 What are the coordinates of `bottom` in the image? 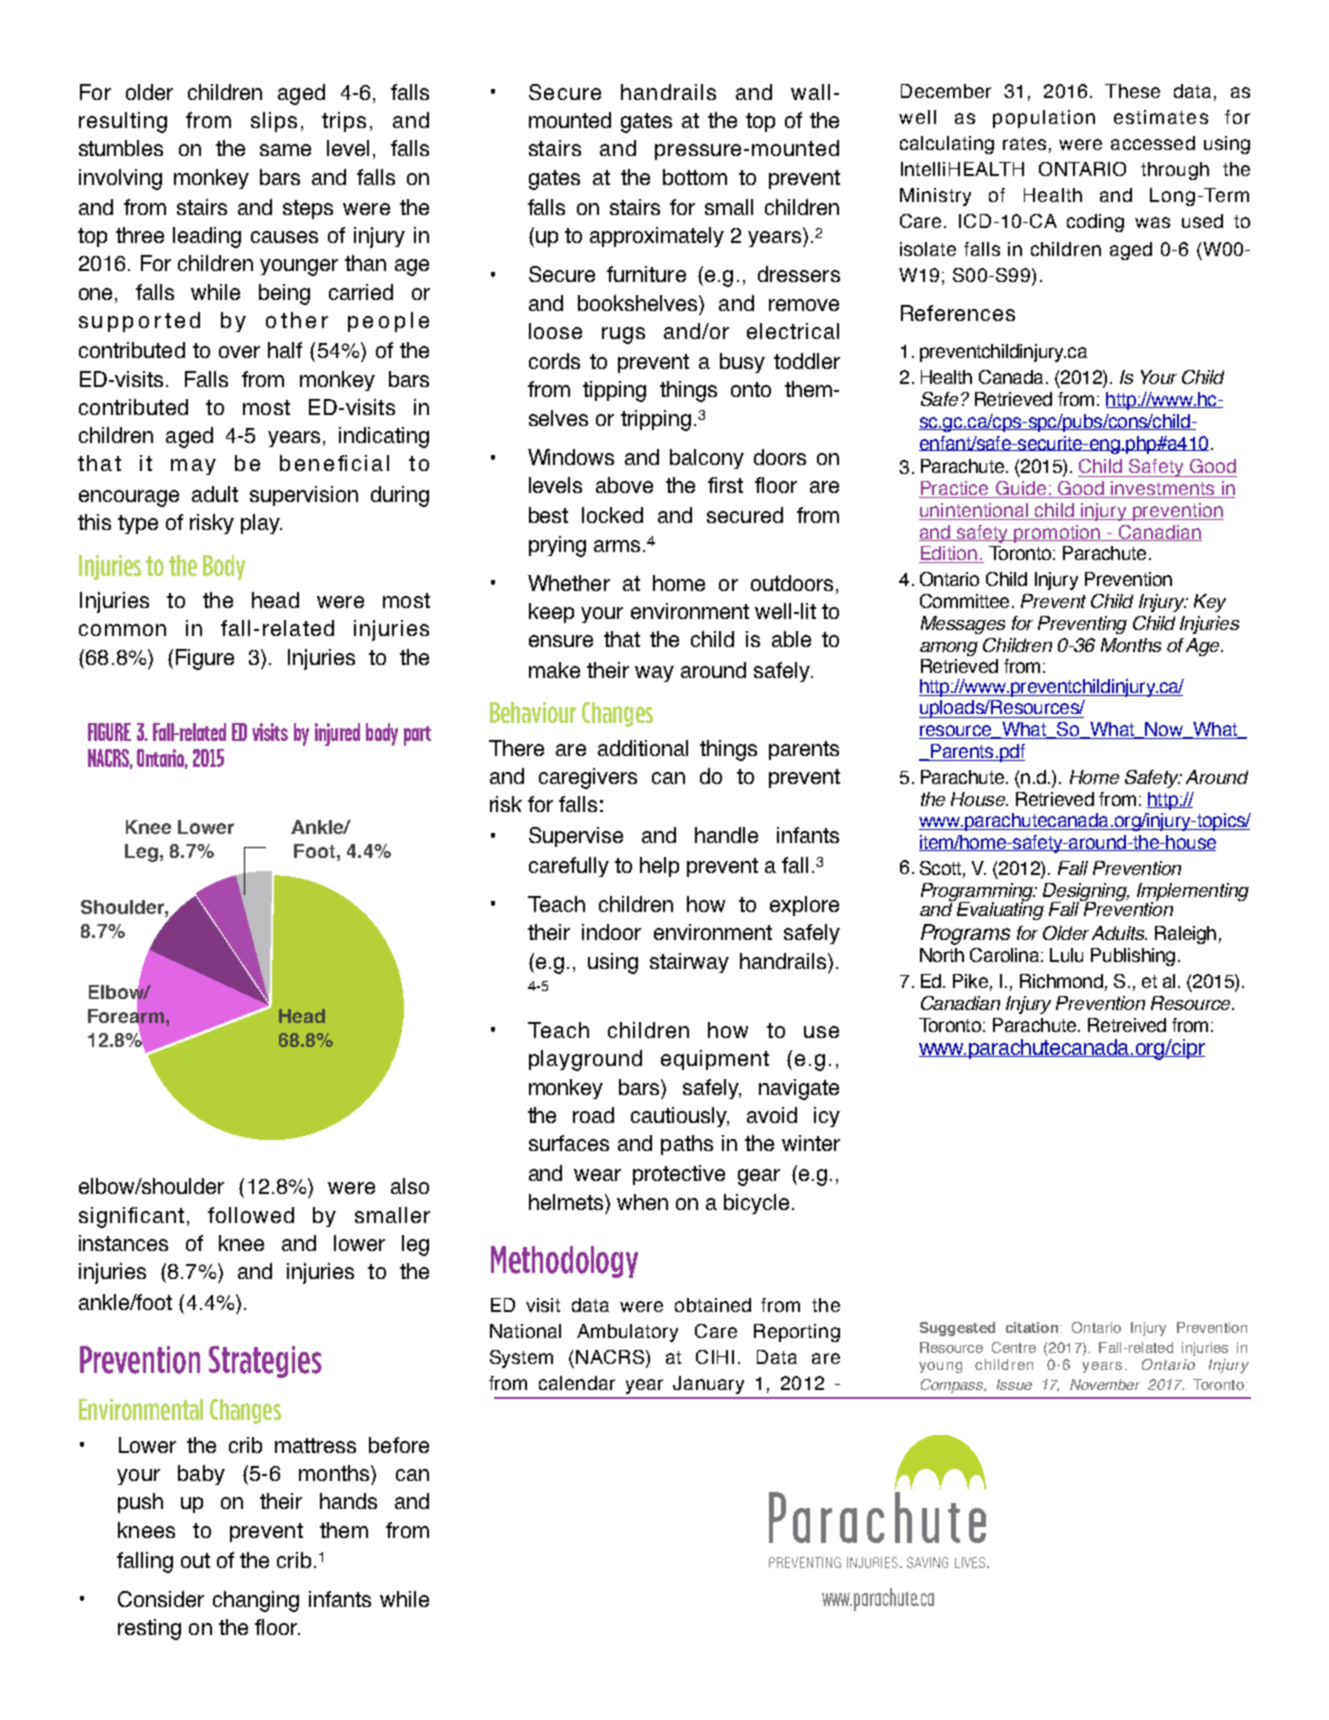 It's located at (695, 177).
